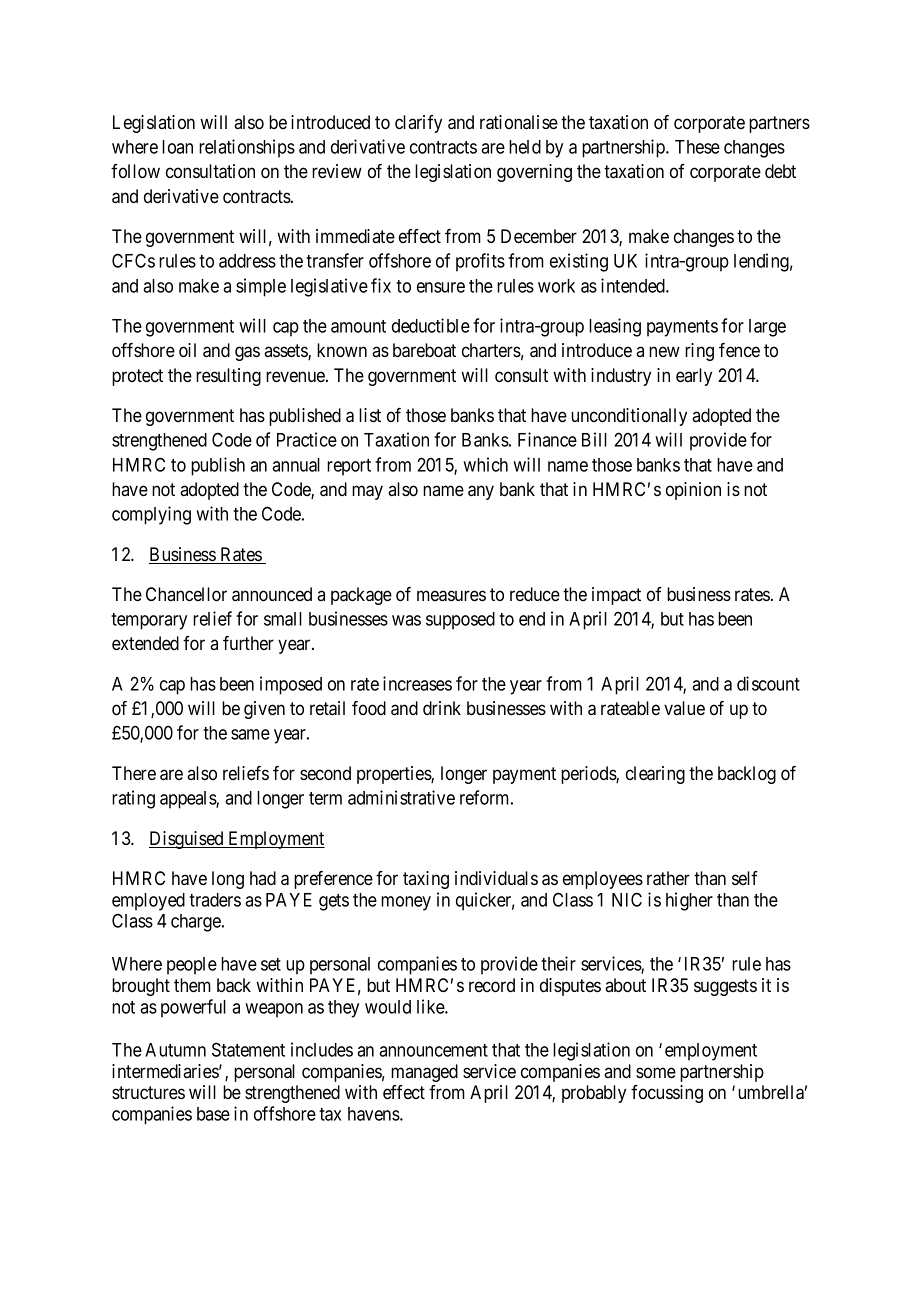  I want to click on administrative, so click(401, 797).
